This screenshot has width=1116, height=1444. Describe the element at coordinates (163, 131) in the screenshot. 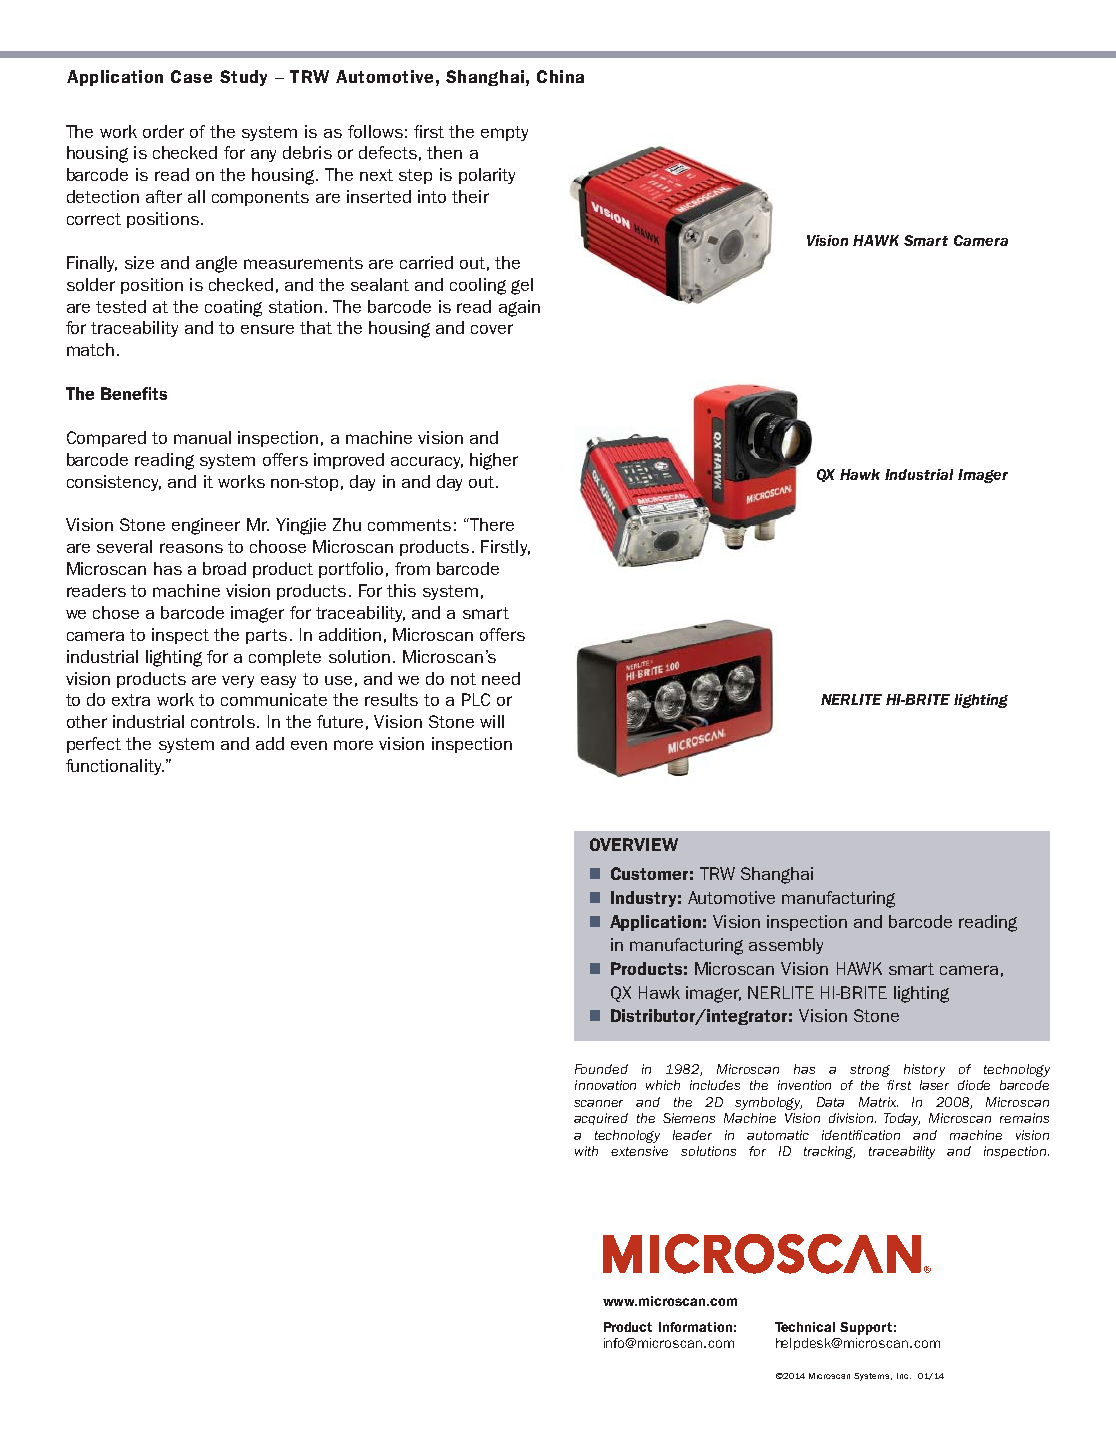

I see `order` at that location.
